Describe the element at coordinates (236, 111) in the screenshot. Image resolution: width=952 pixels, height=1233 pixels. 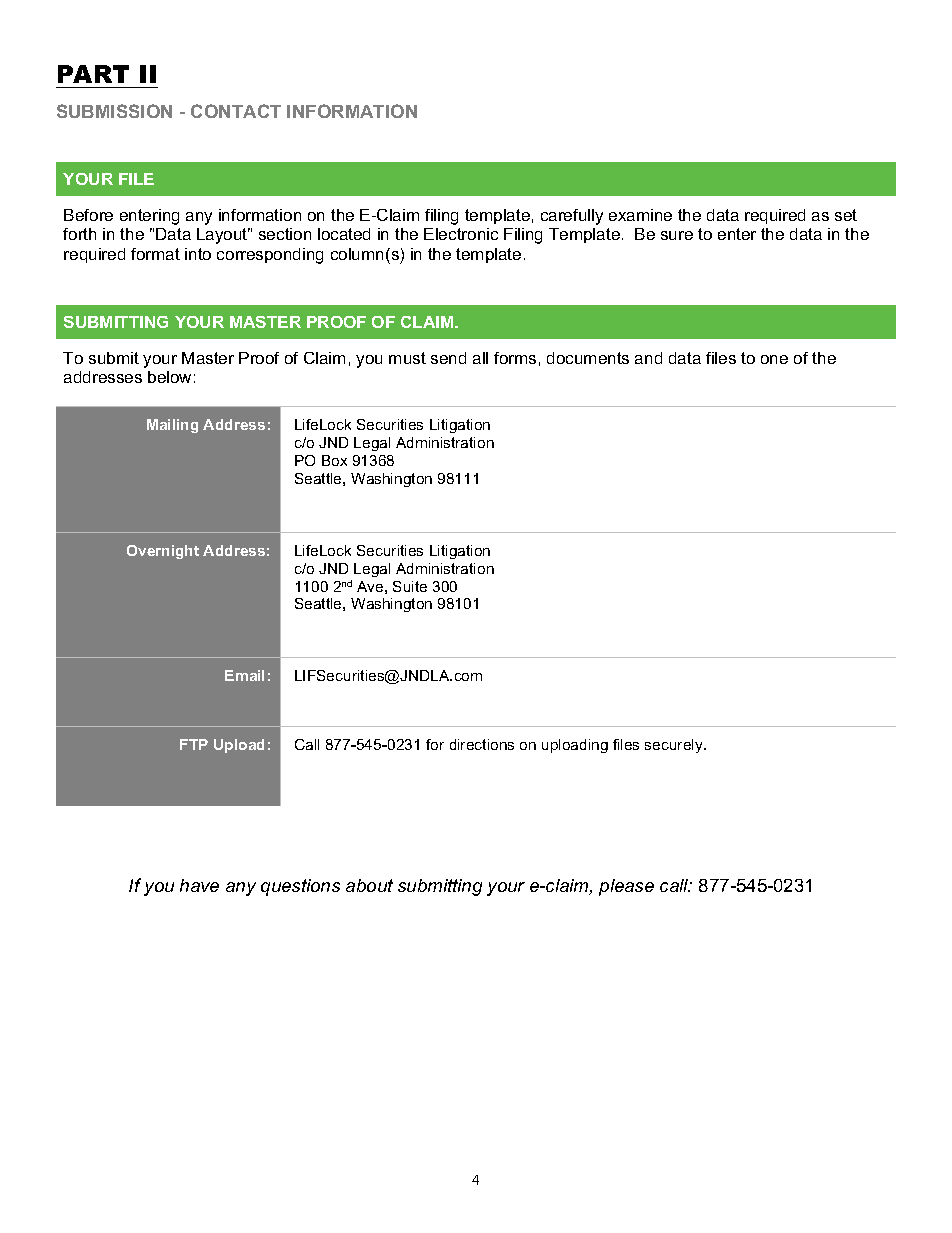
I see `CONTACT` at that location.
